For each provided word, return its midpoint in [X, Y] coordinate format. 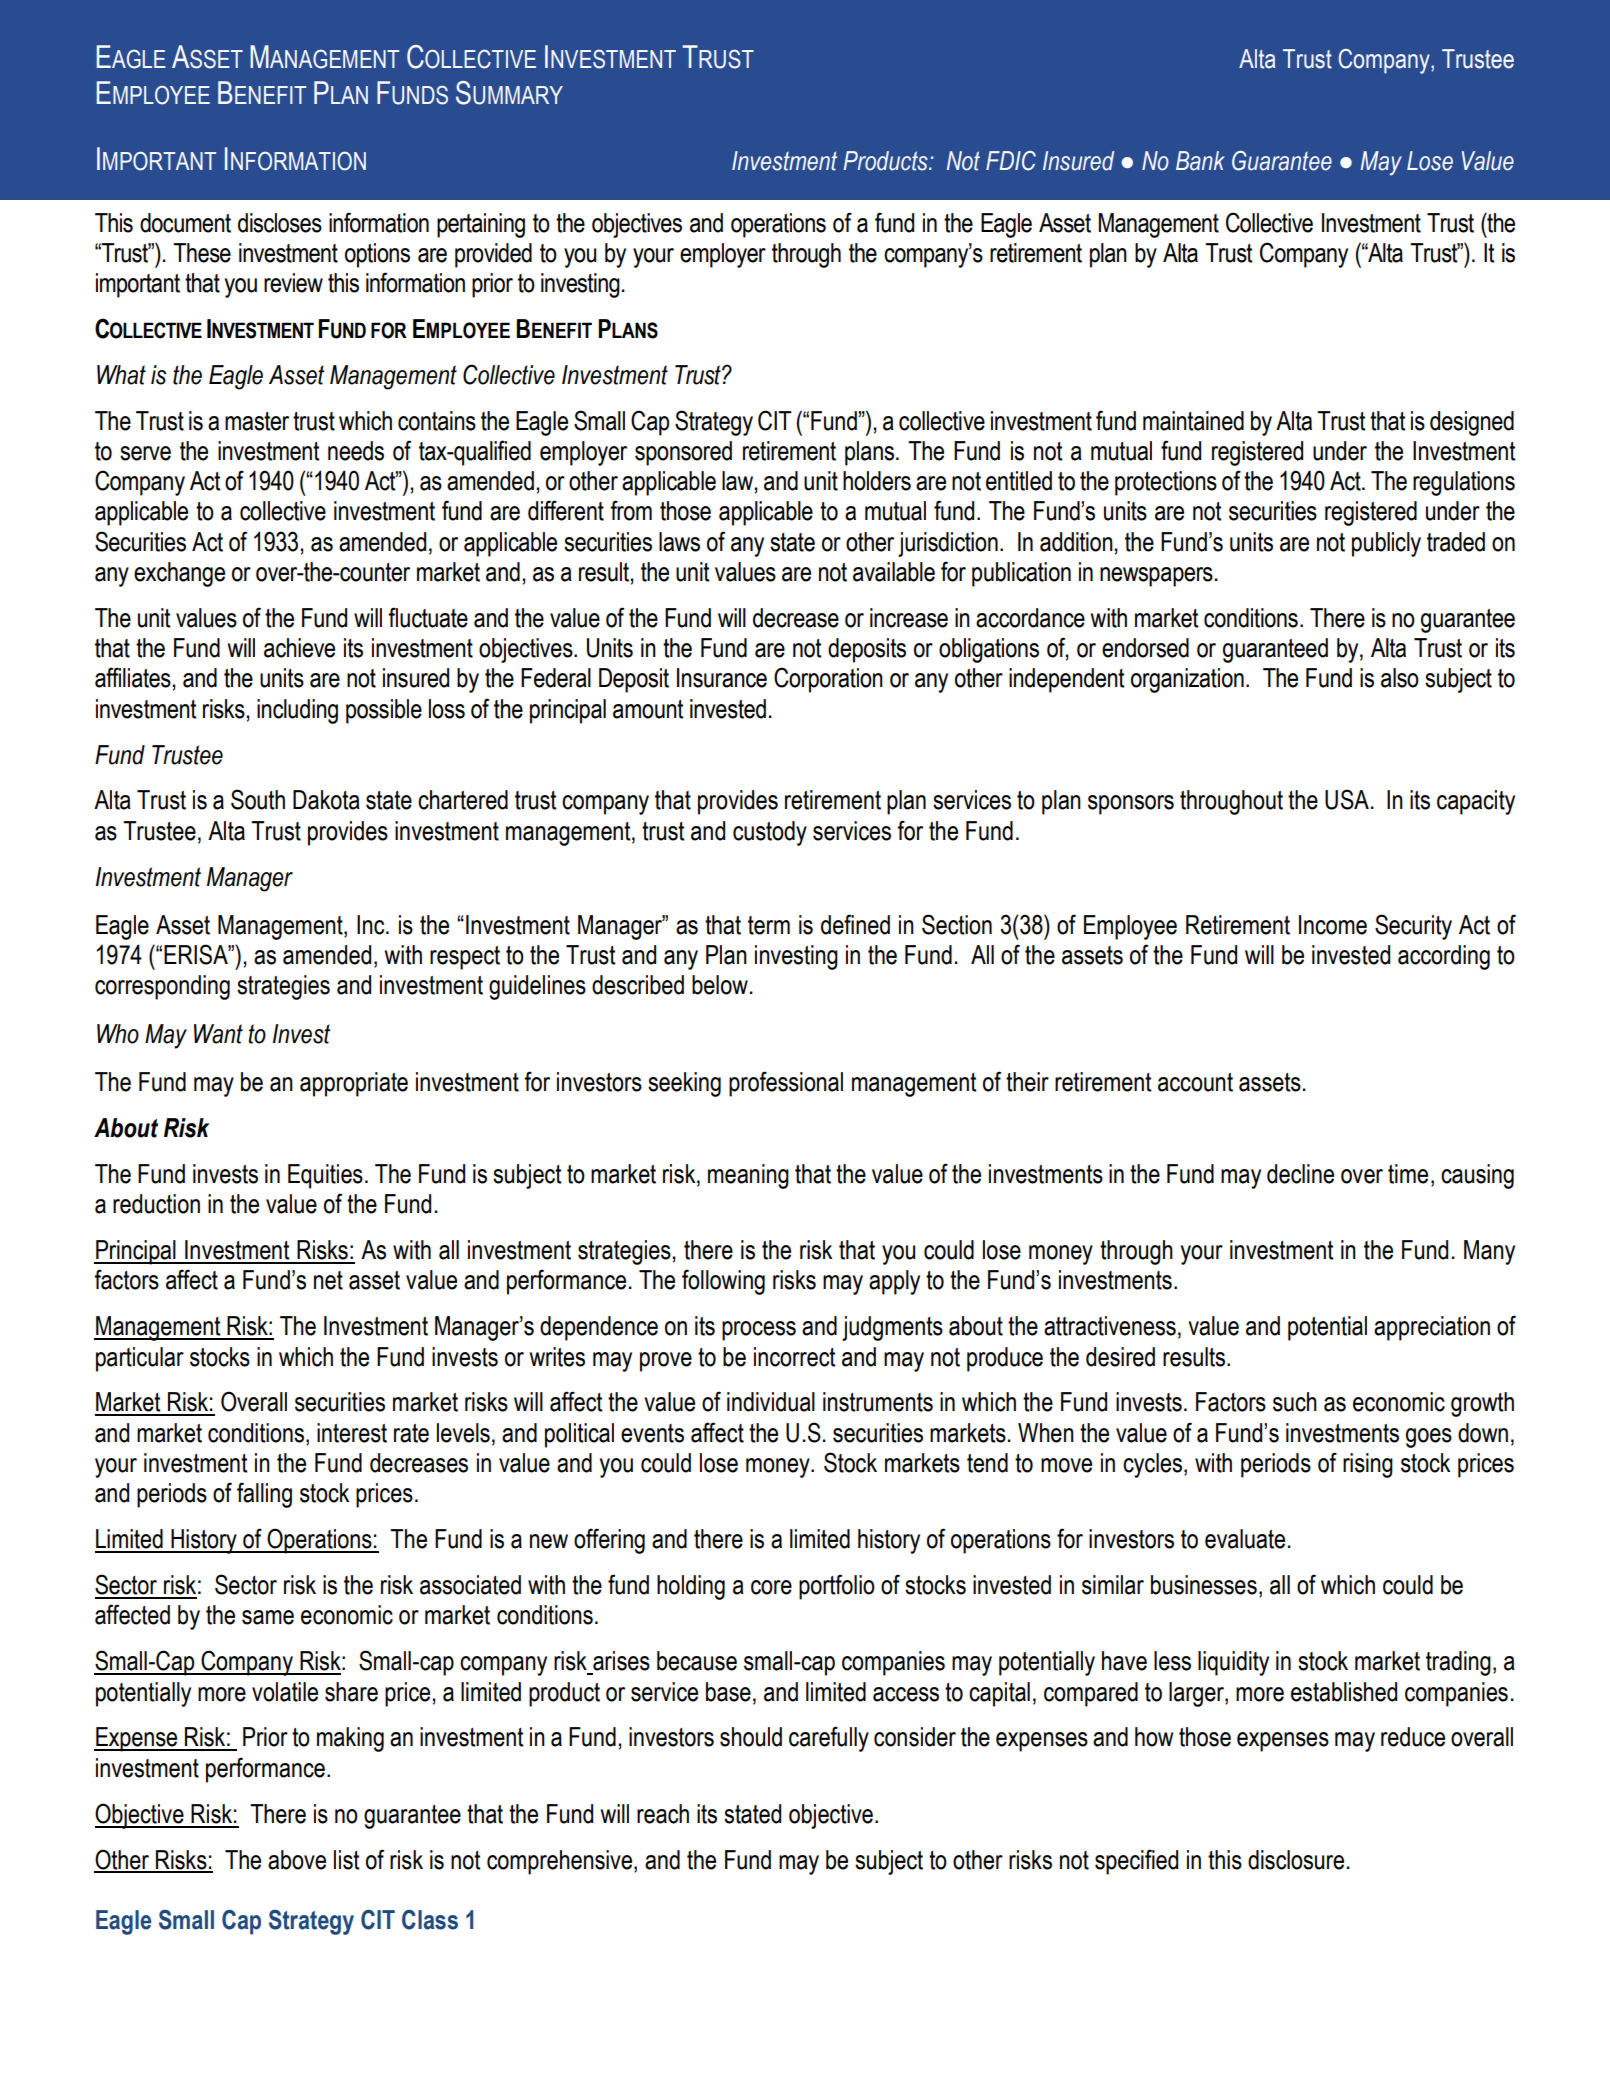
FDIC [1011, 161]
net [328, 1280]
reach [663, 1814]
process [759, 1331]
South [258, 799]
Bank [1200, 161]
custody [770, 833]
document [185, 223]
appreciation [1432, 1328]
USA [1347, 799]
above [297, 1860]
